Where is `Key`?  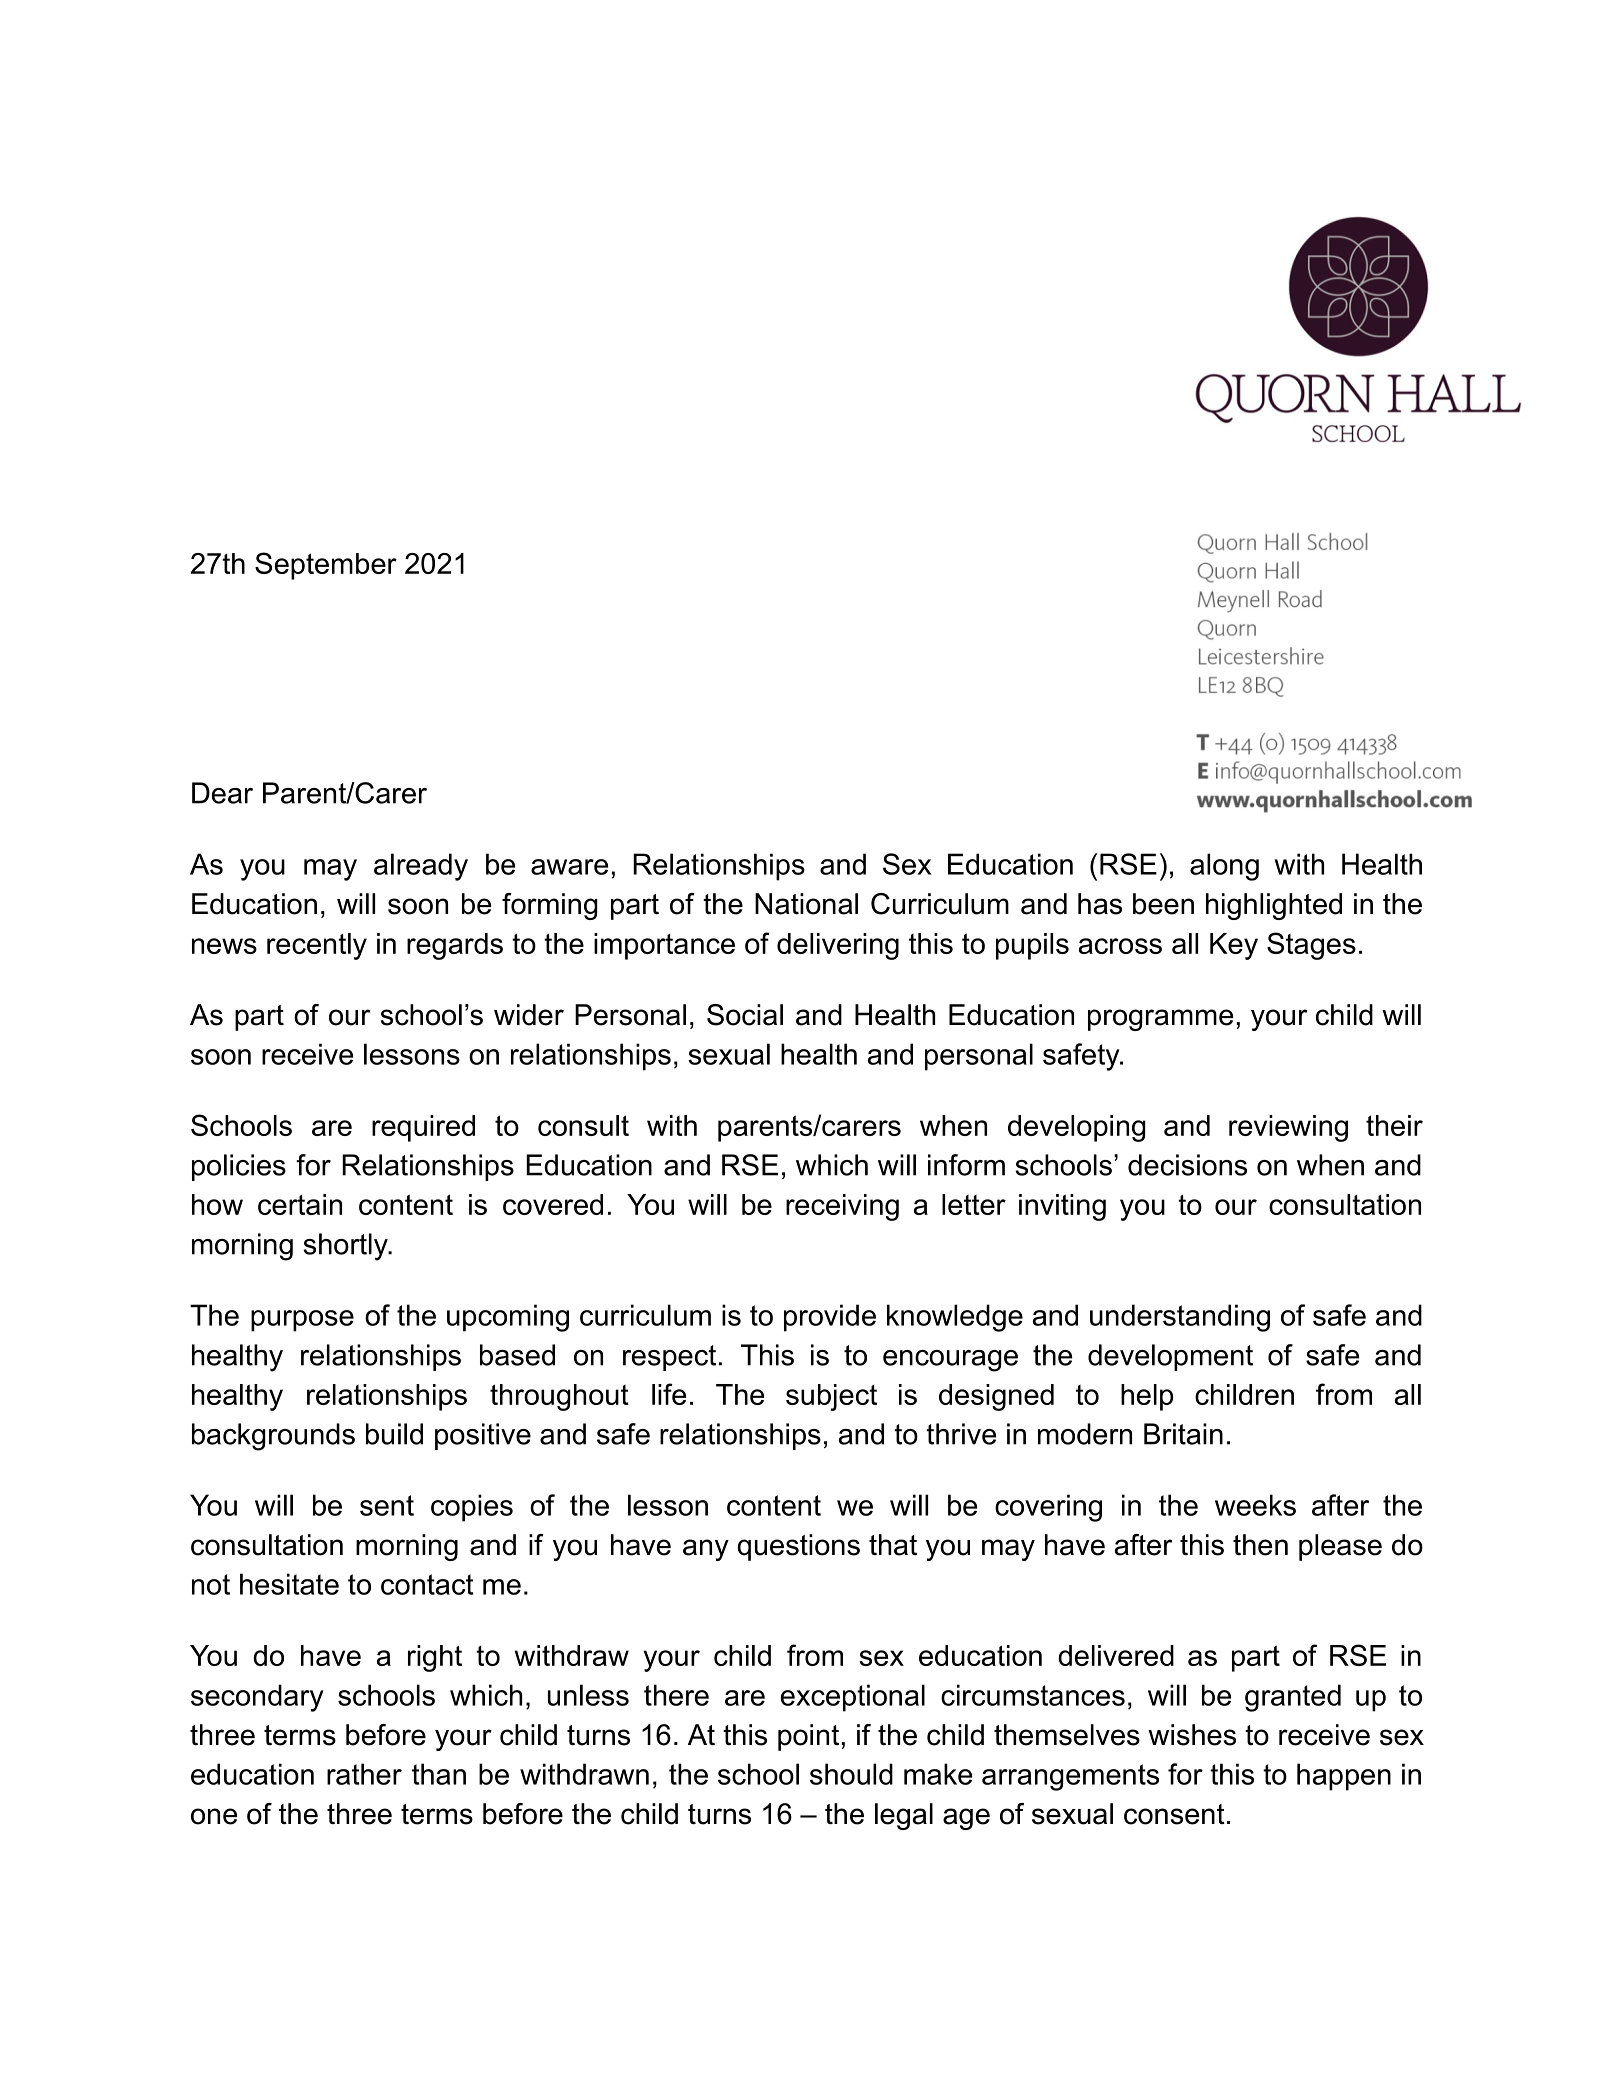 Key is located at coordinates (1234, 946).
